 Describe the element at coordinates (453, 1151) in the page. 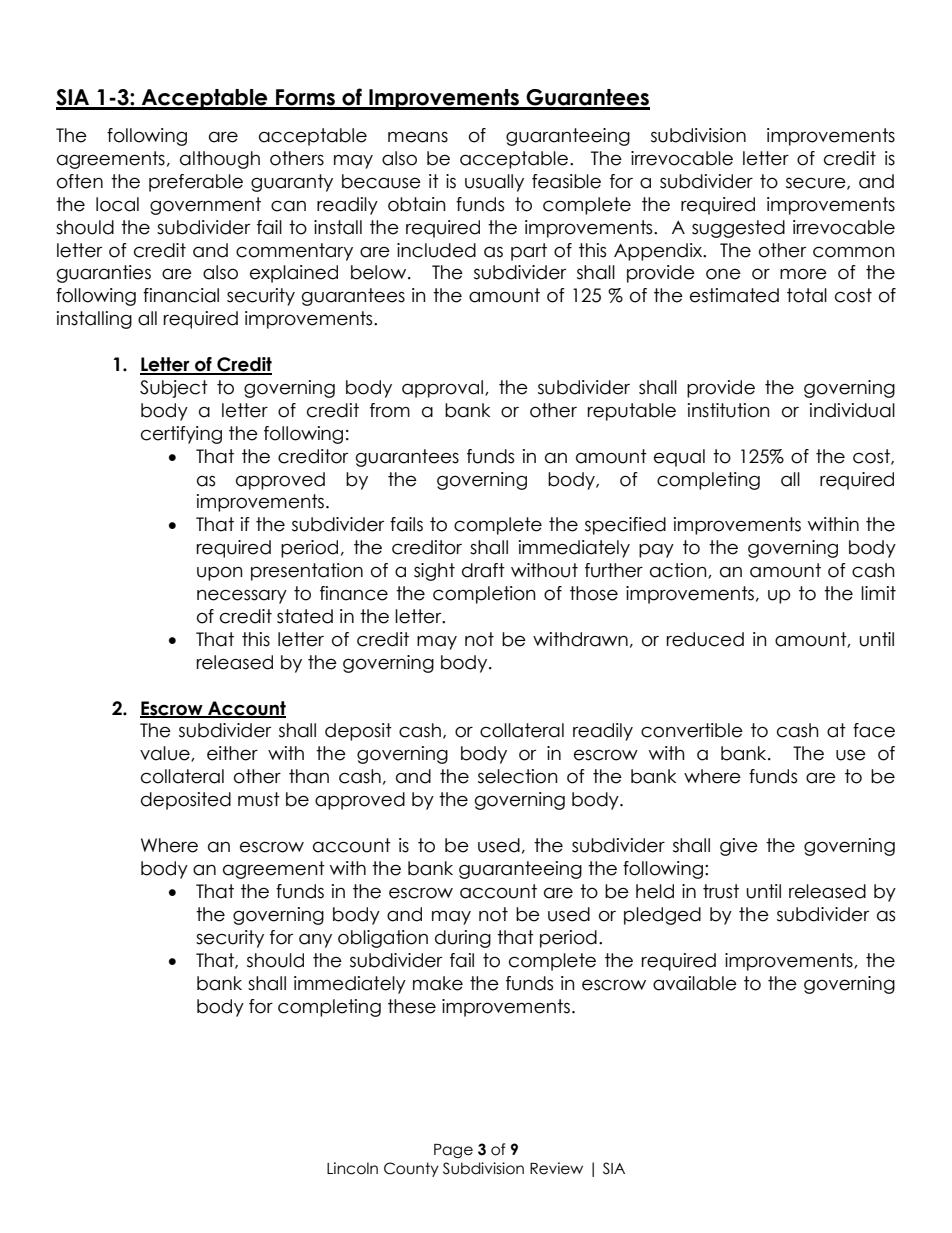

I see `Page` at that location.
